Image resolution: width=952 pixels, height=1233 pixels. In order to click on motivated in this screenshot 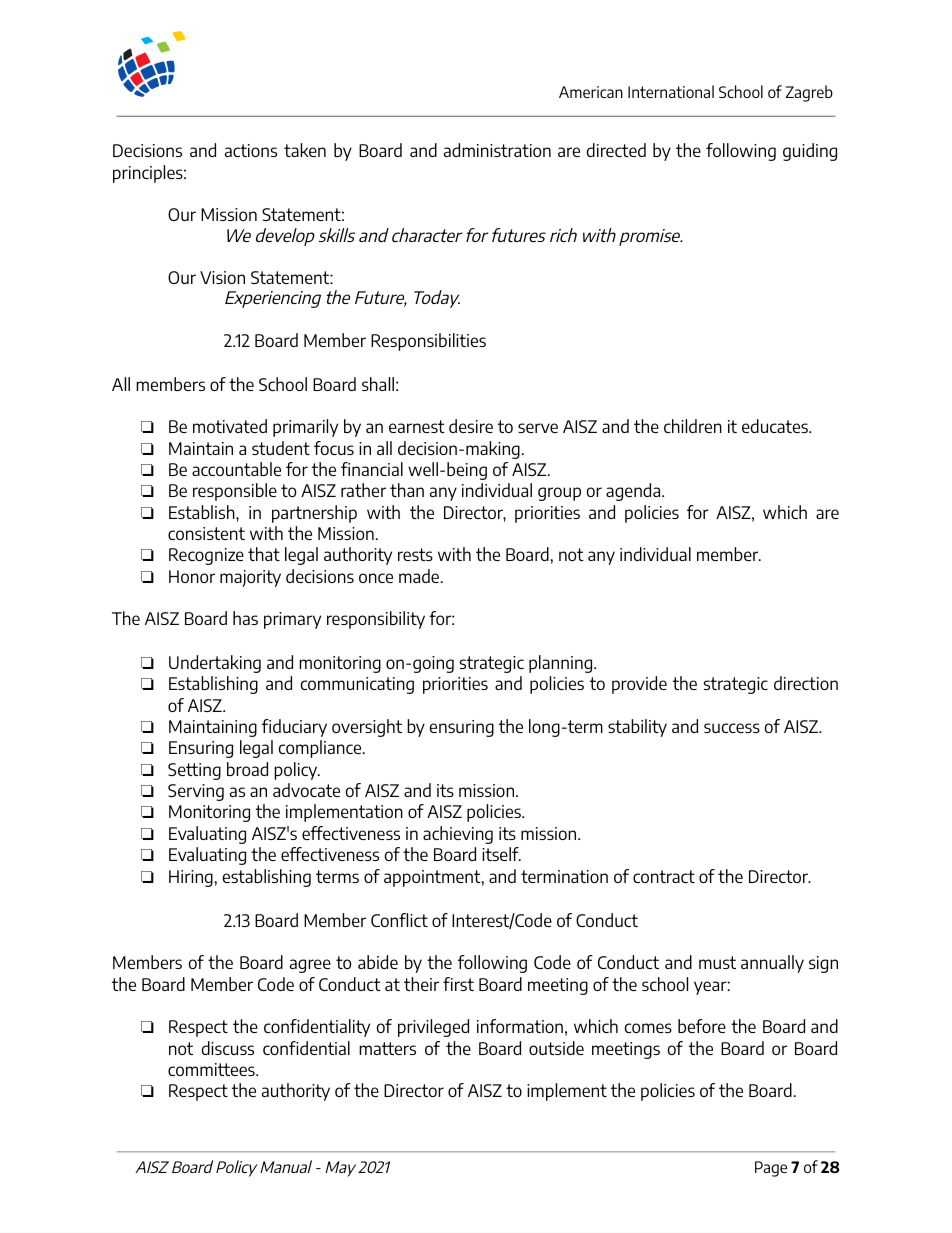, I will do `click(230, 426)`.
